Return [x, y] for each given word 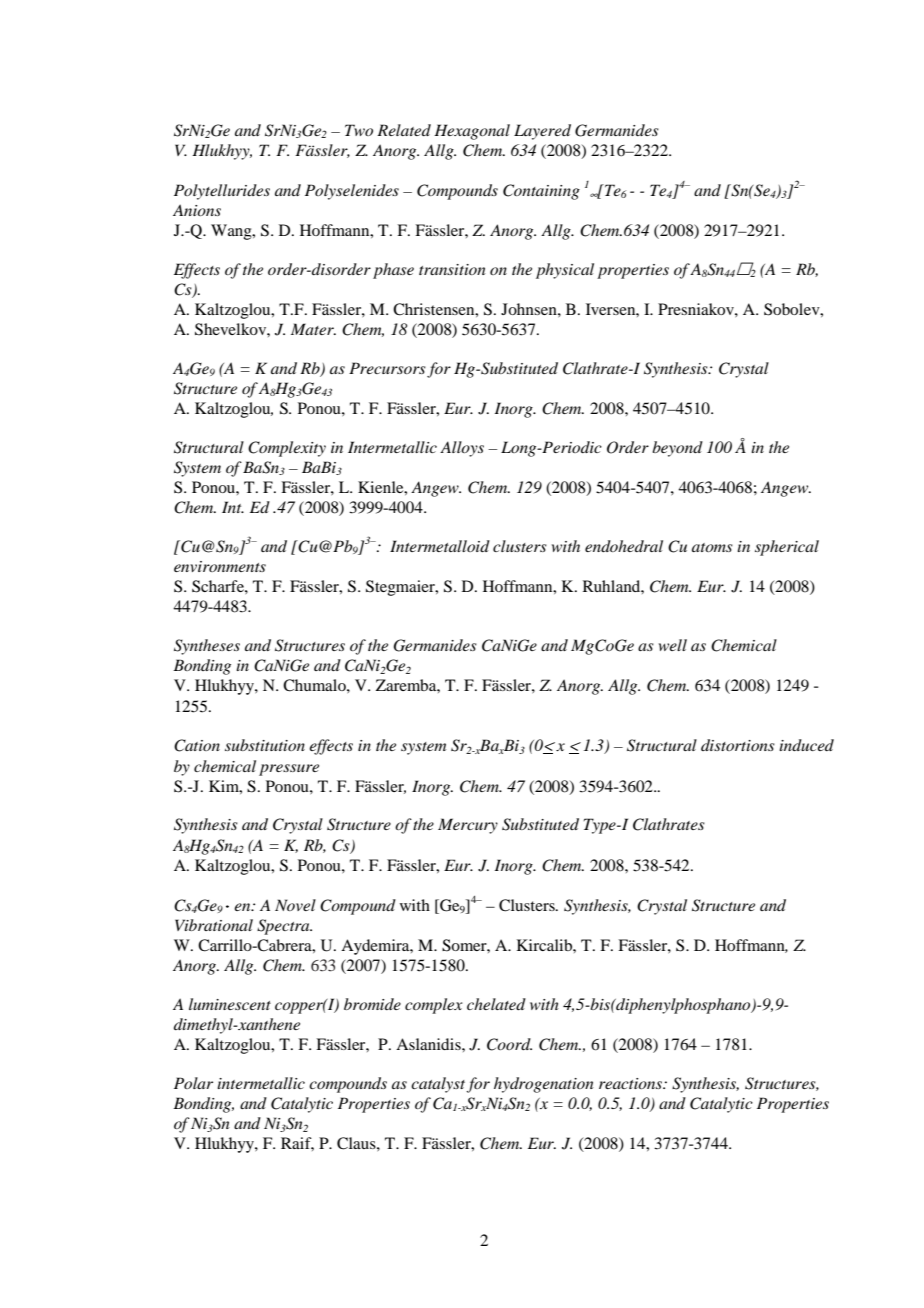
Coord [509, 1044]
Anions [197, 210]
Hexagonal [472, 132]
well [673, 645]
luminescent [230, 1004]
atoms [712, 547]
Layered [542, 132]
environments [220, 566]
